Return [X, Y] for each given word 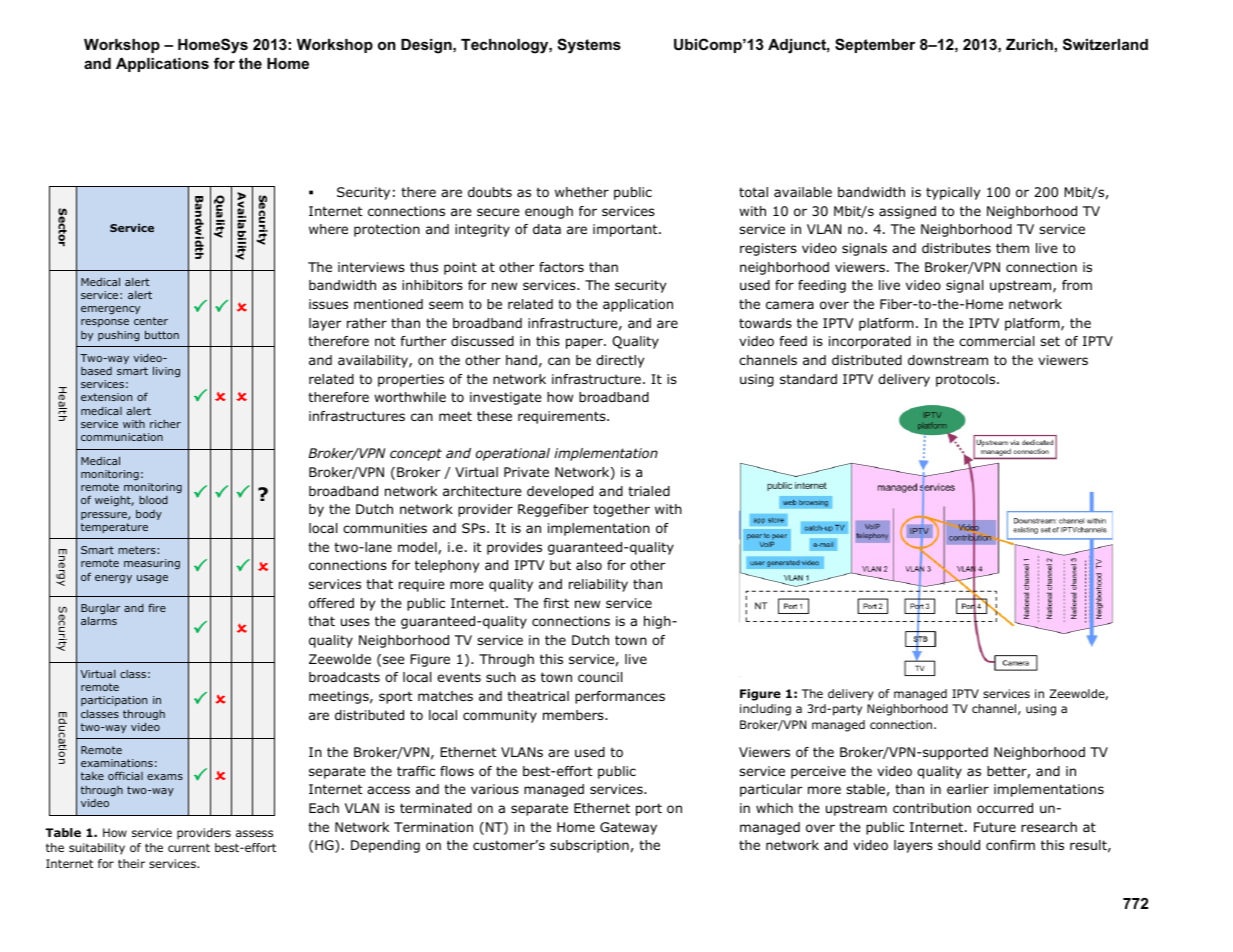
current [189, 848]
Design [427, 46]
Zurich [1029, 44]
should [959, 845]
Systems [589, 46]
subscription [589, 846]
